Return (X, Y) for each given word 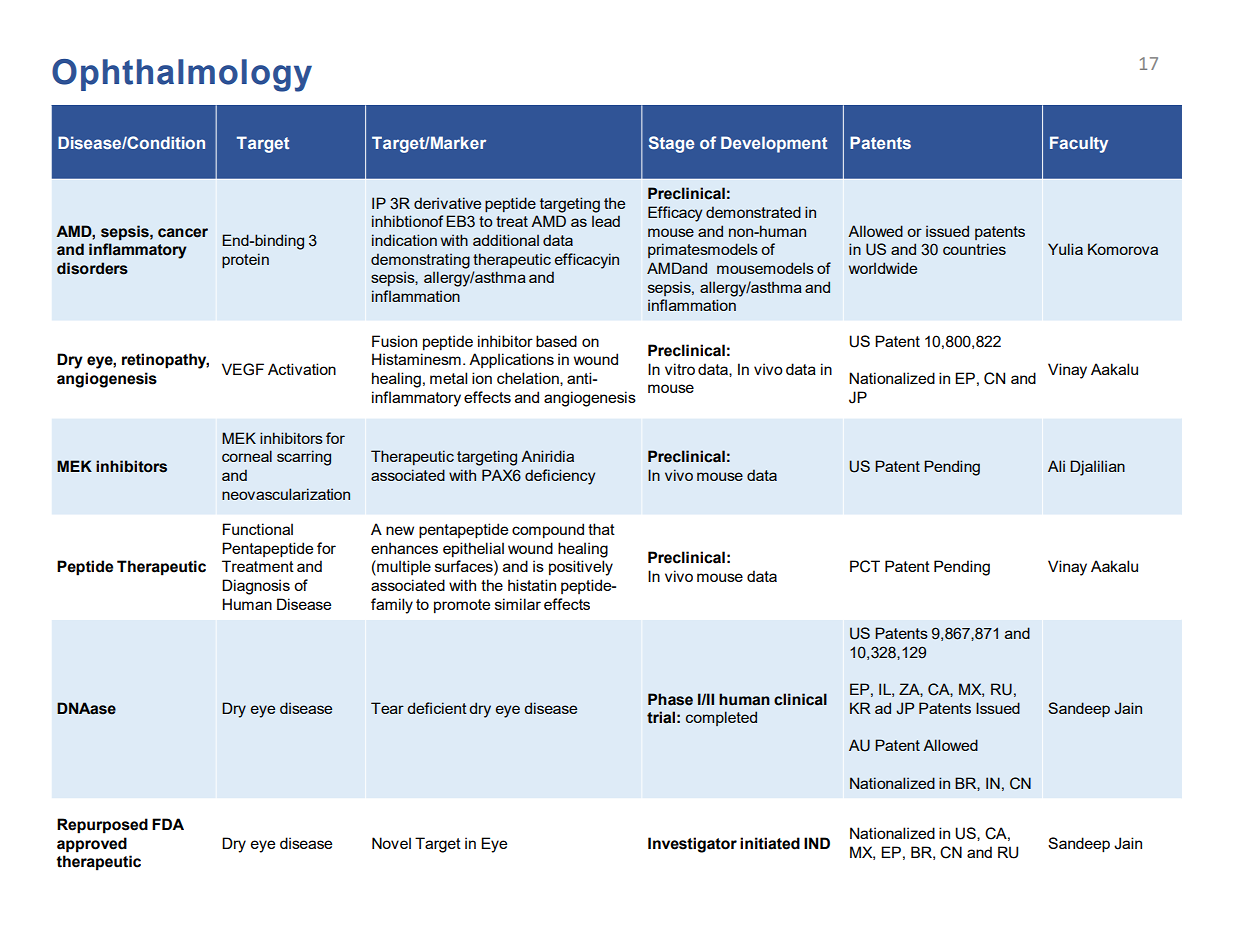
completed (721, 718)
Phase (670, 699)
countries (974, 249)
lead (606, 221)
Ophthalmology (182, 75)
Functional (258, 529)
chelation (529, 378)
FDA (168, 824)
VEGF (243, 369)
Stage (672, 144)
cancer (183, 233)
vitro (680, 369)
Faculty (1079, 144)
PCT (865, 566)
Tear (387, 708)
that (601, 529)
